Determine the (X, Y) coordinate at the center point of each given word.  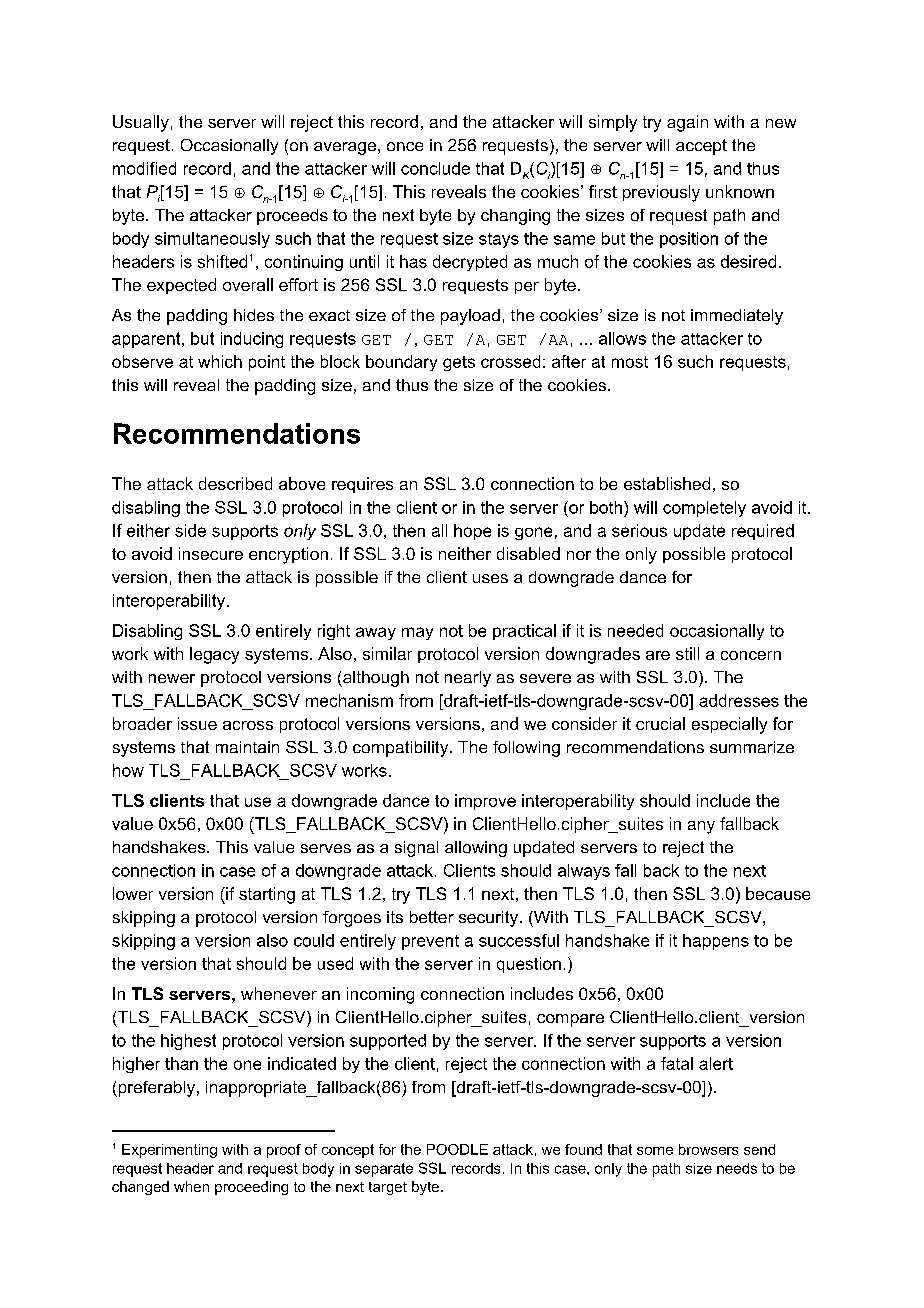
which (220, 361)
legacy (214, 655)
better (432, 917)
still (687, 653)
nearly (468, 679)
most (630, 362)
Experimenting (169, 1151)
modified (144, 168)
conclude (435, 168)
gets (459, 363)
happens (716, 942)
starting (267, 895)
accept (701, 147)
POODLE (457, 1149)
